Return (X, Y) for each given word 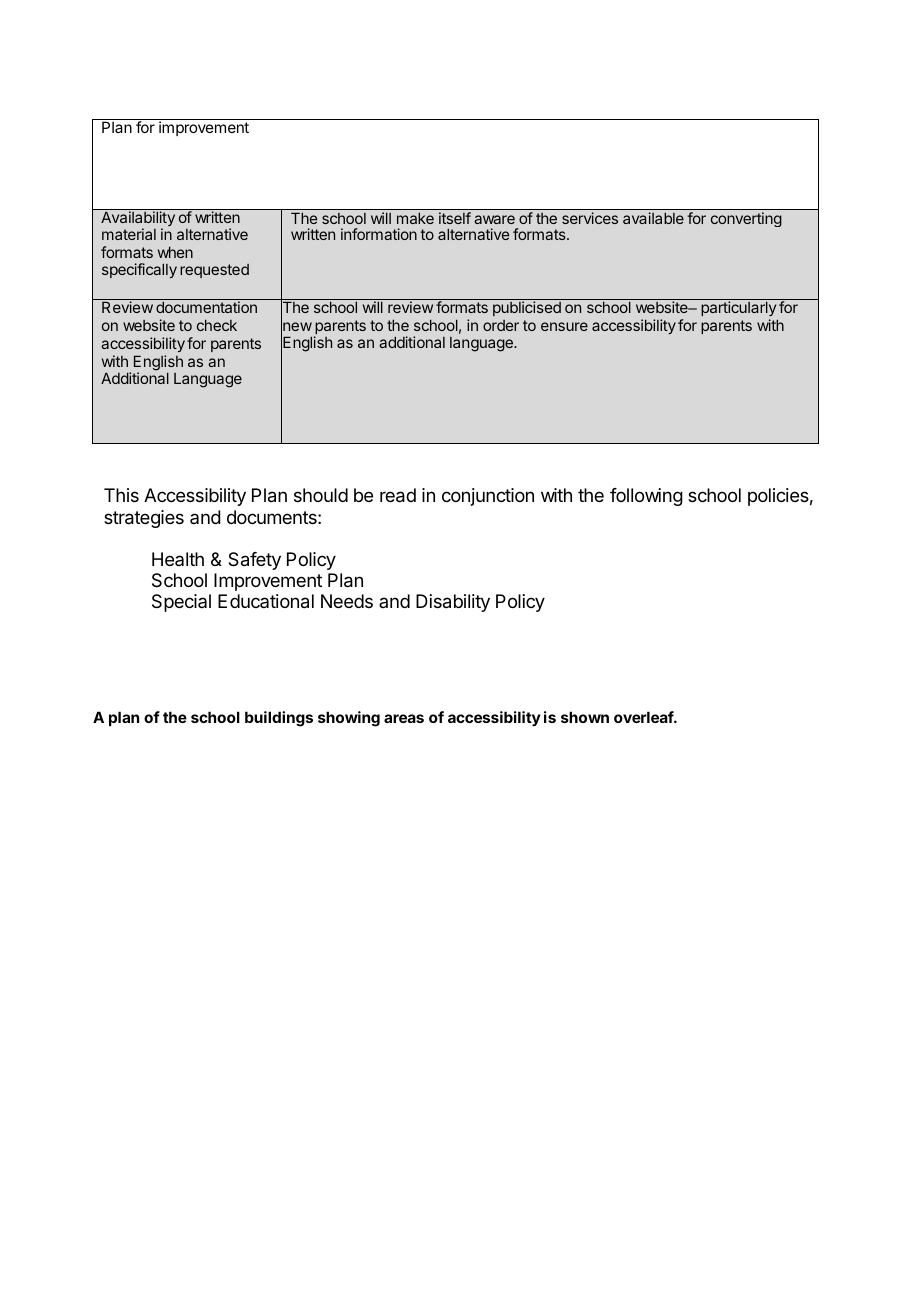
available (653, 218)
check (217, 325)
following (646, 497)
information (379, 234)
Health (178, 559)
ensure (564, 326)
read (398, 495)
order (501, 325)
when (175, 252)
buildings (279, 719)
